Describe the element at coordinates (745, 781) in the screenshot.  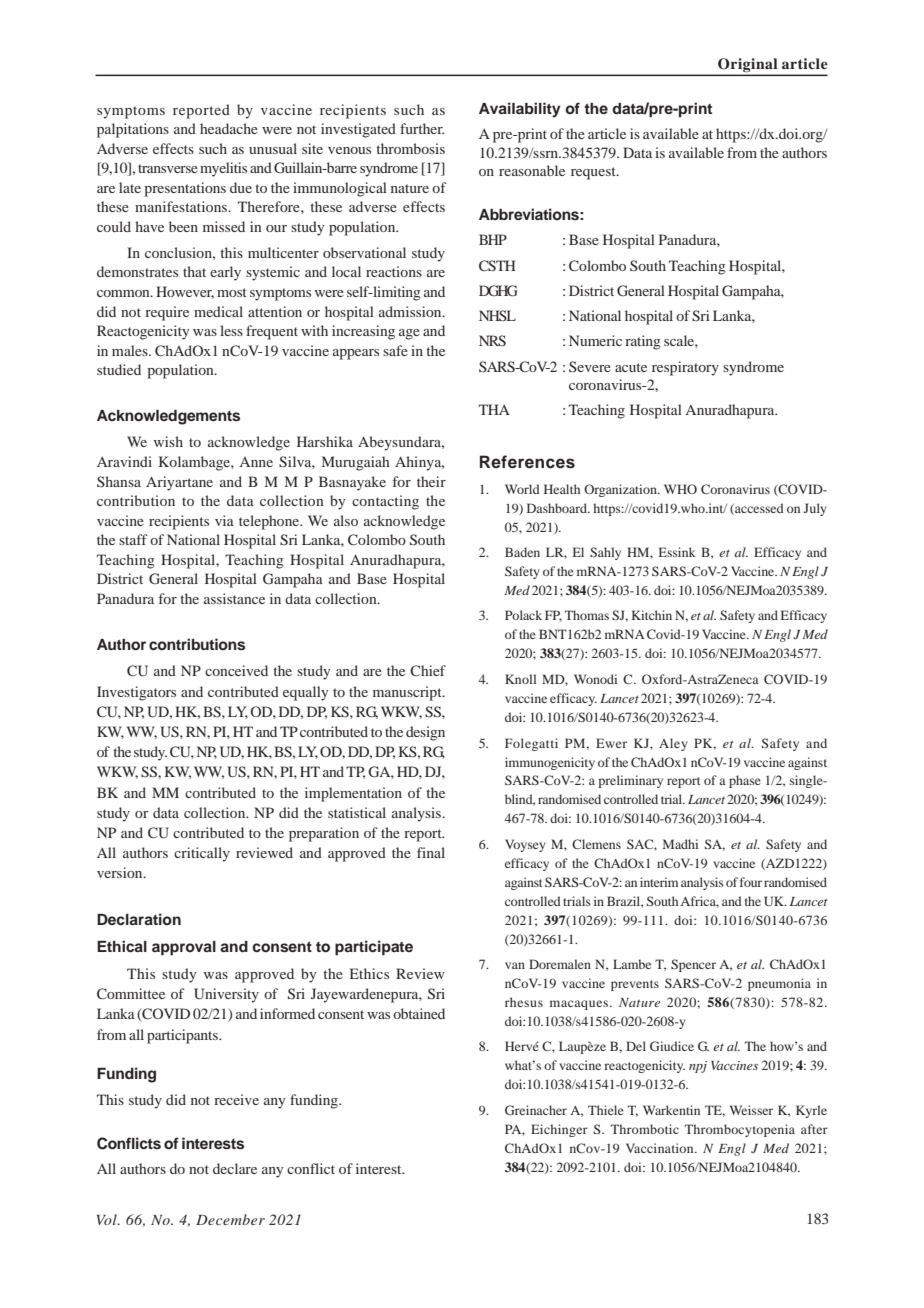
I see `phase` at that location.
